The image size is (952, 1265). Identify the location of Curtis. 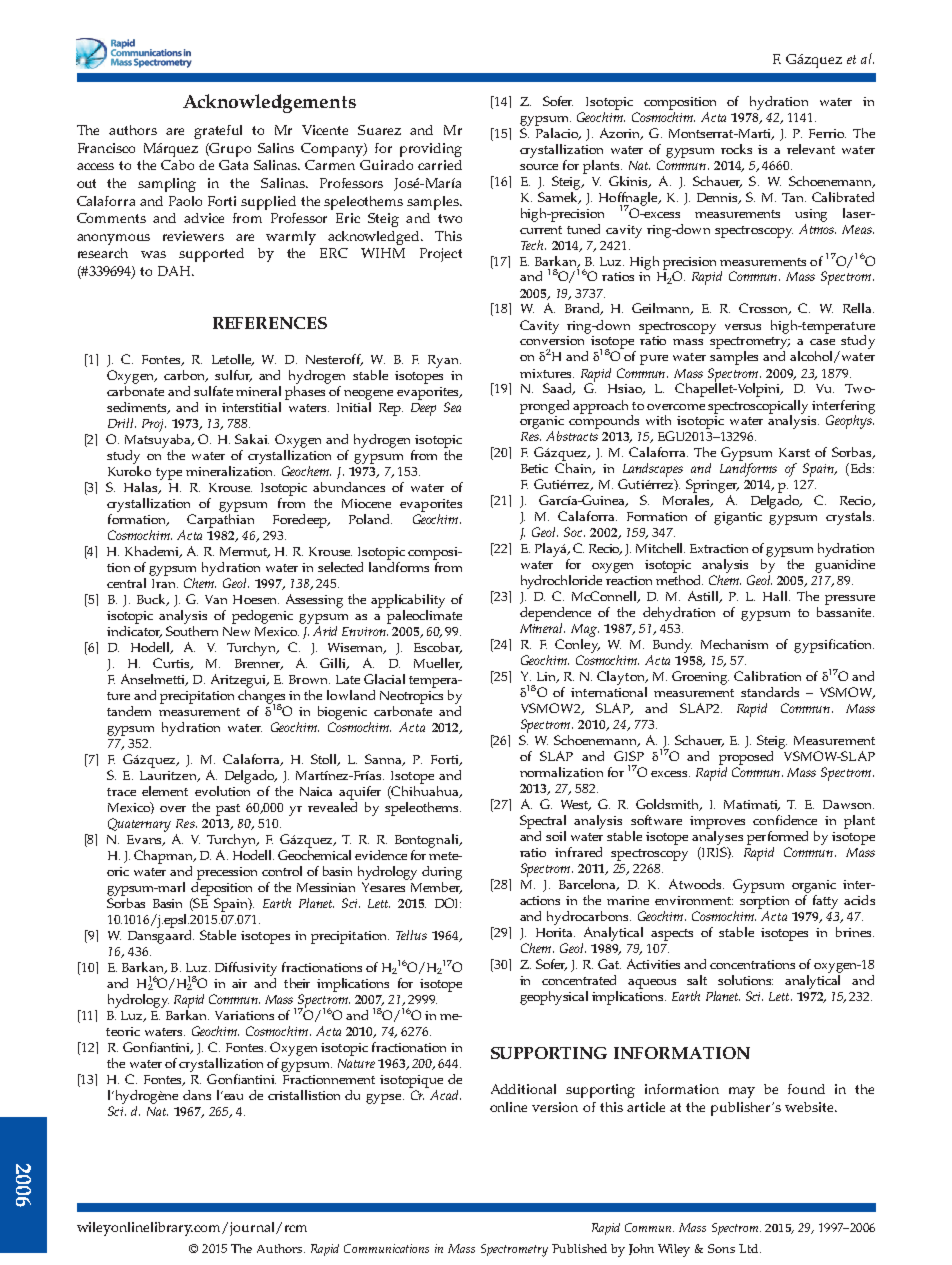
(172, 664).
